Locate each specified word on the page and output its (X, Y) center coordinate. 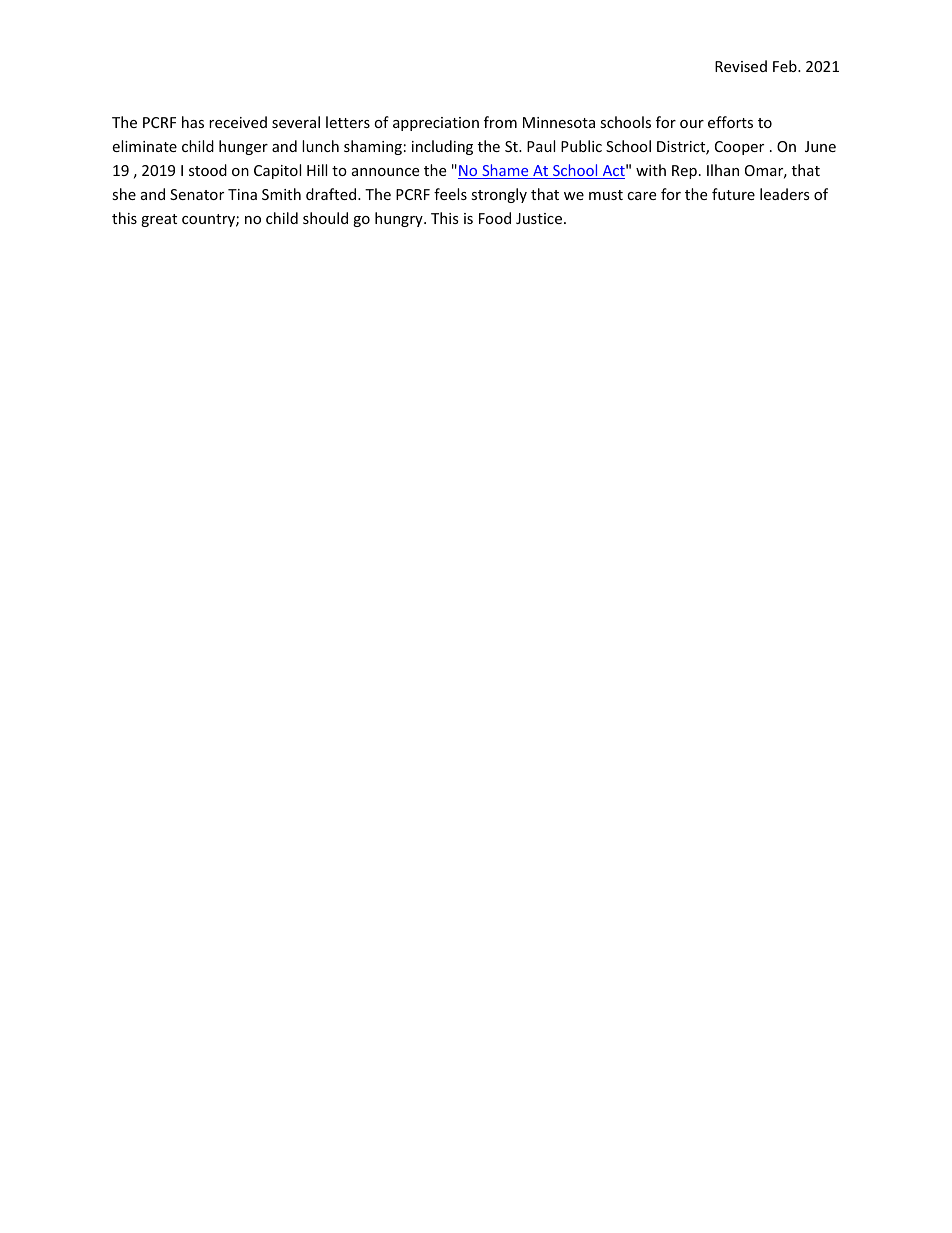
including (442, 147)
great (159, 220)
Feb (786, 66)
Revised (741, 66)
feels (450, 194)
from (500, 122)
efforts (730, 122)
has (193, 122)
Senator (197, 194)
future (733, 194)
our (692, 124)
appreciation (436, 124)
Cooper (739, 148)
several (296, 122)
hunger (243, 147)
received (238, 122)
